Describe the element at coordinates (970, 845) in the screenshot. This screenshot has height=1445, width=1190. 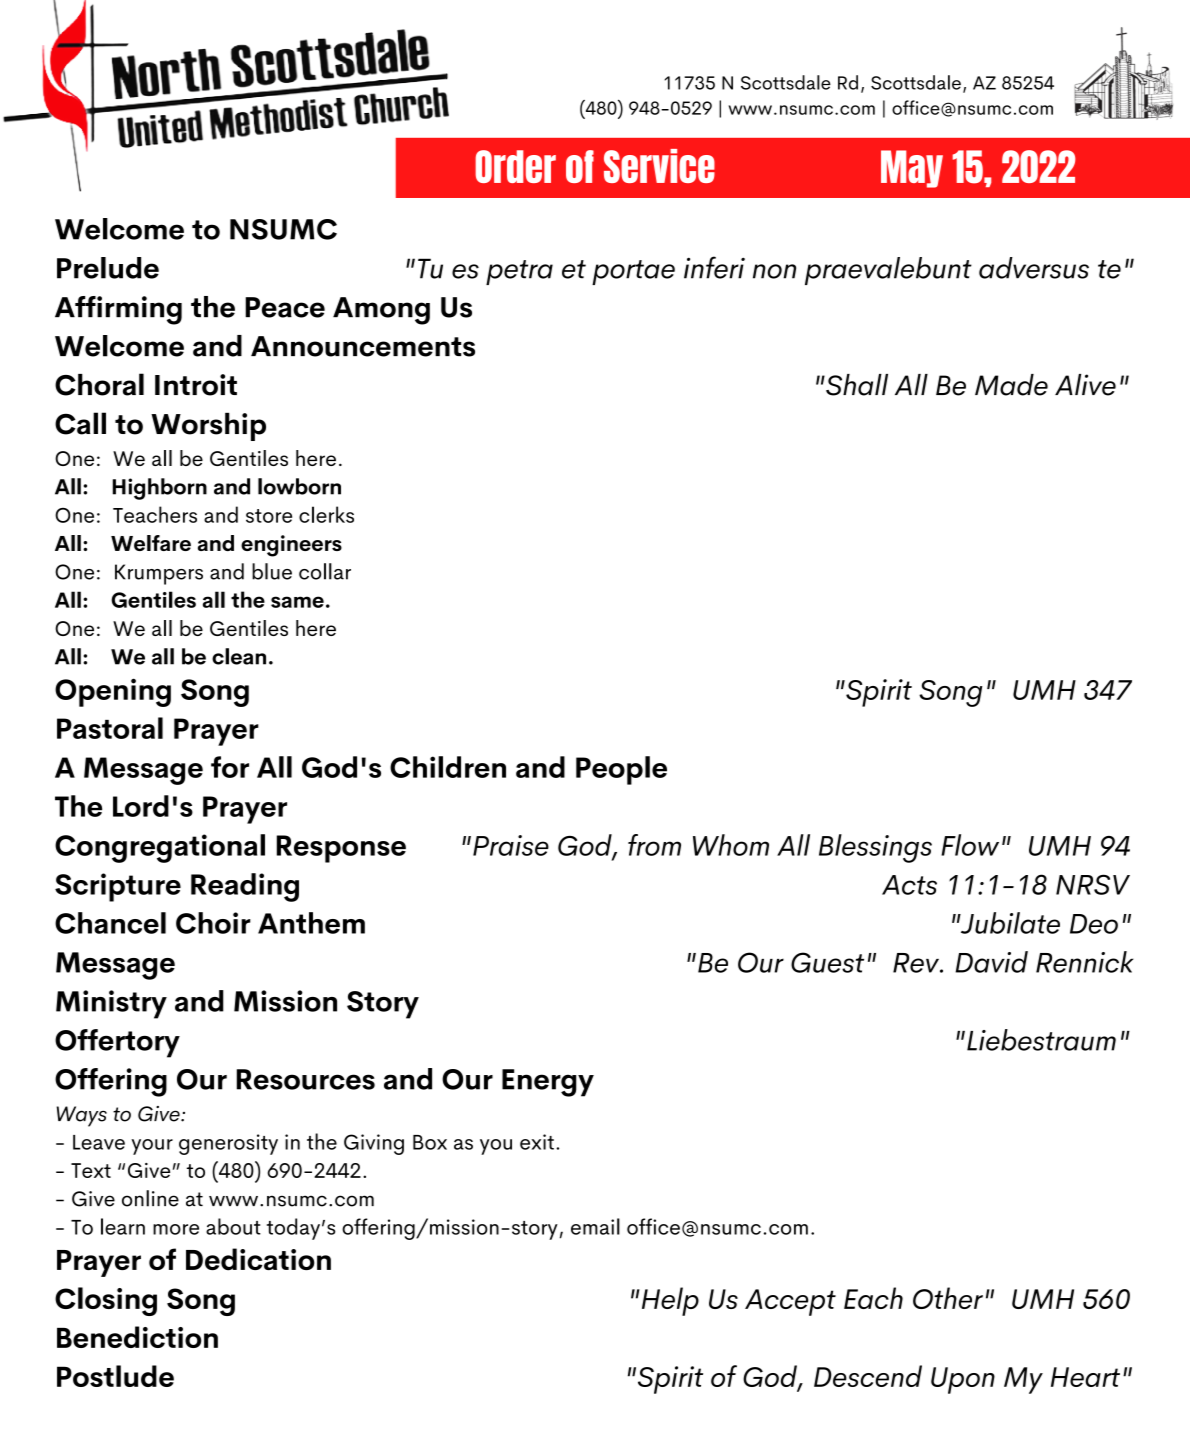
I see `Flow` at that location.
